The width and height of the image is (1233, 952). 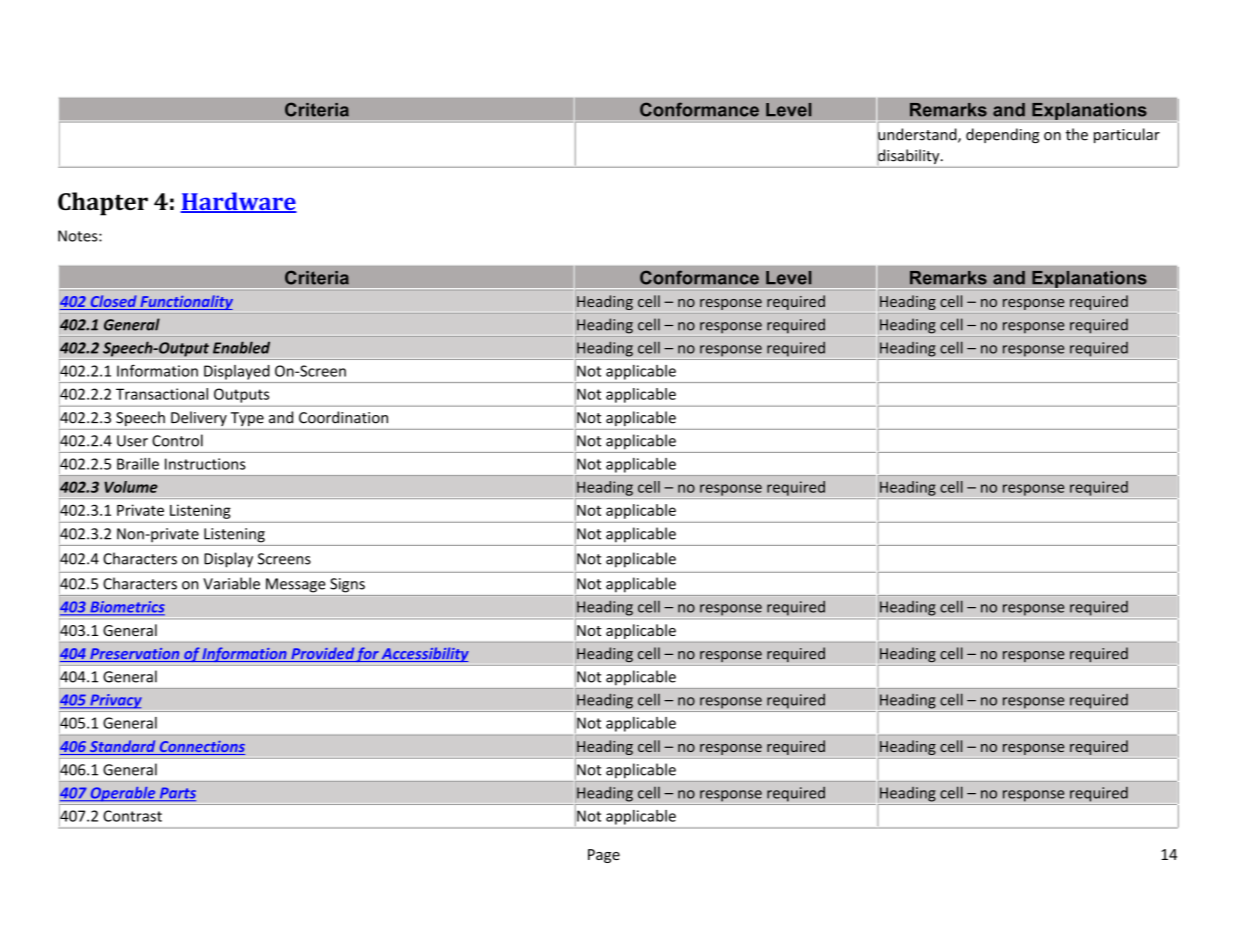 I want to click on Signs, so click(x=347, y=585).
